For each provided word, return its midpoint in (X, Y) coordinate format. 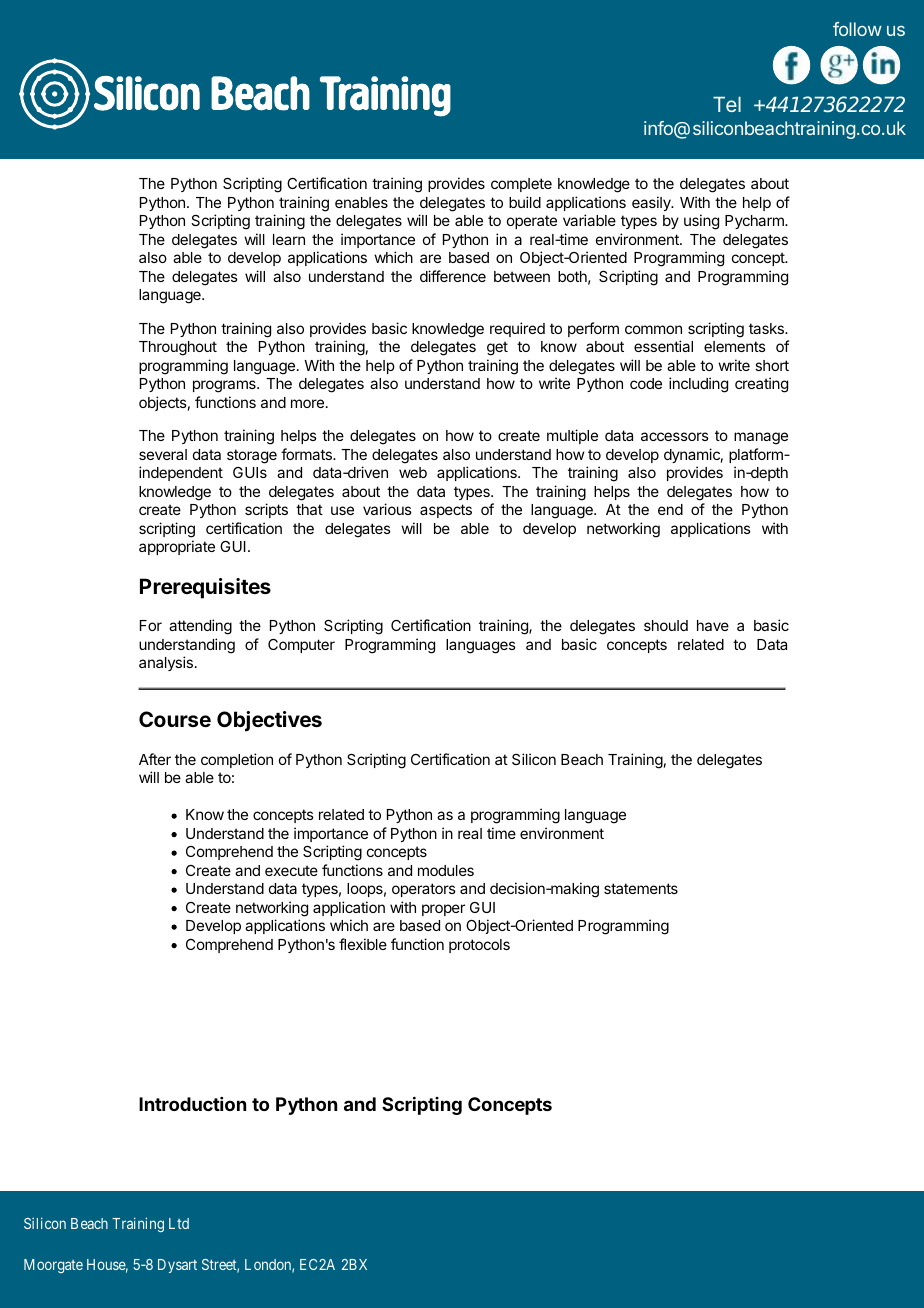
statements (641, 888)
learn (289, 239)
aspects (446, 511)
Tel (727, 104)
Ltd (179, 1223)
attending (200, 627)
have (713, 625)
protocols (479, 946)
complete (521, 185)
